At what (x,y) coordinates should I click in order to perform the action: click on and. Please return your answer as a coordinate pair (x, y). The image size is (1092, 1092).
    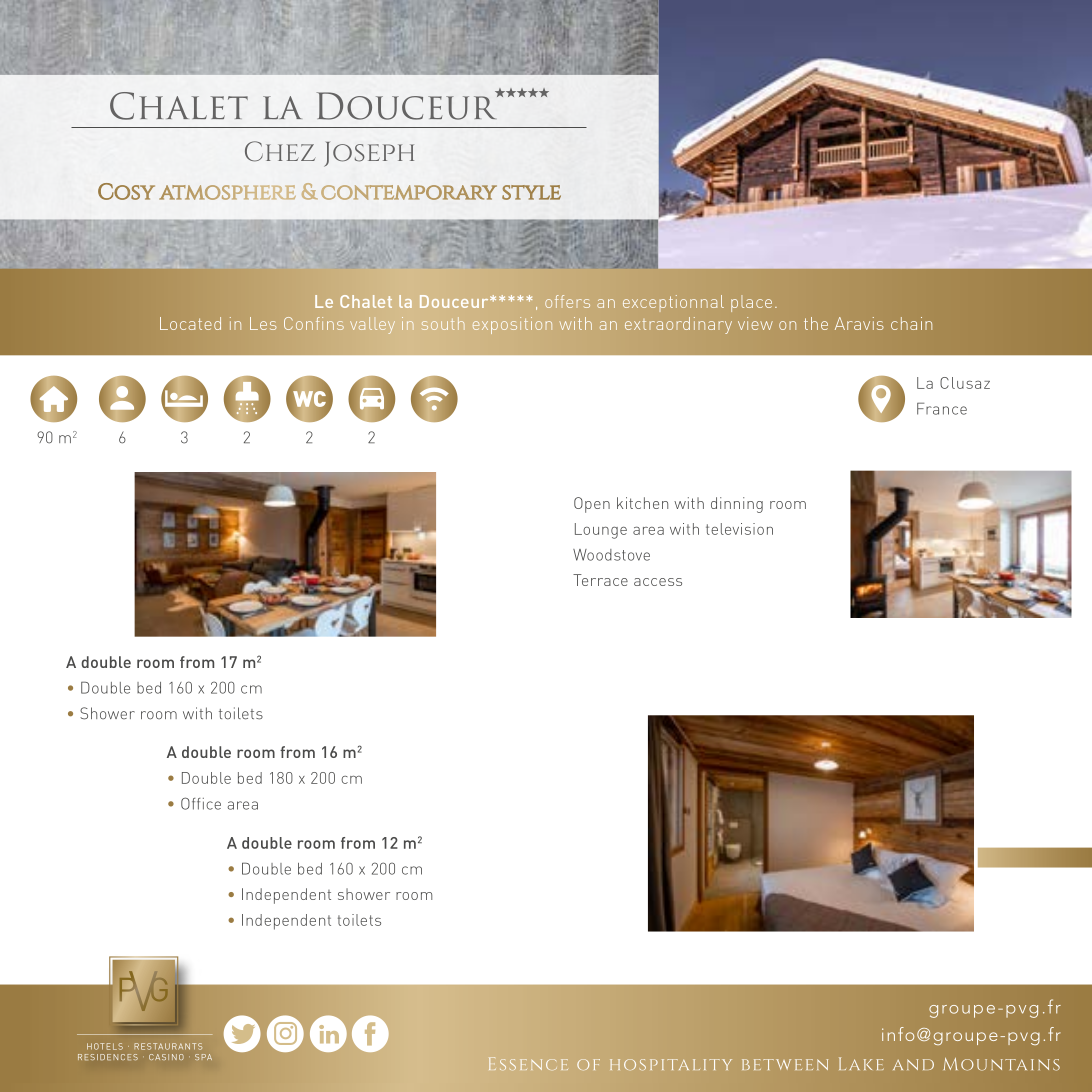
    Looking at the image, I should click on (913, 1064).
